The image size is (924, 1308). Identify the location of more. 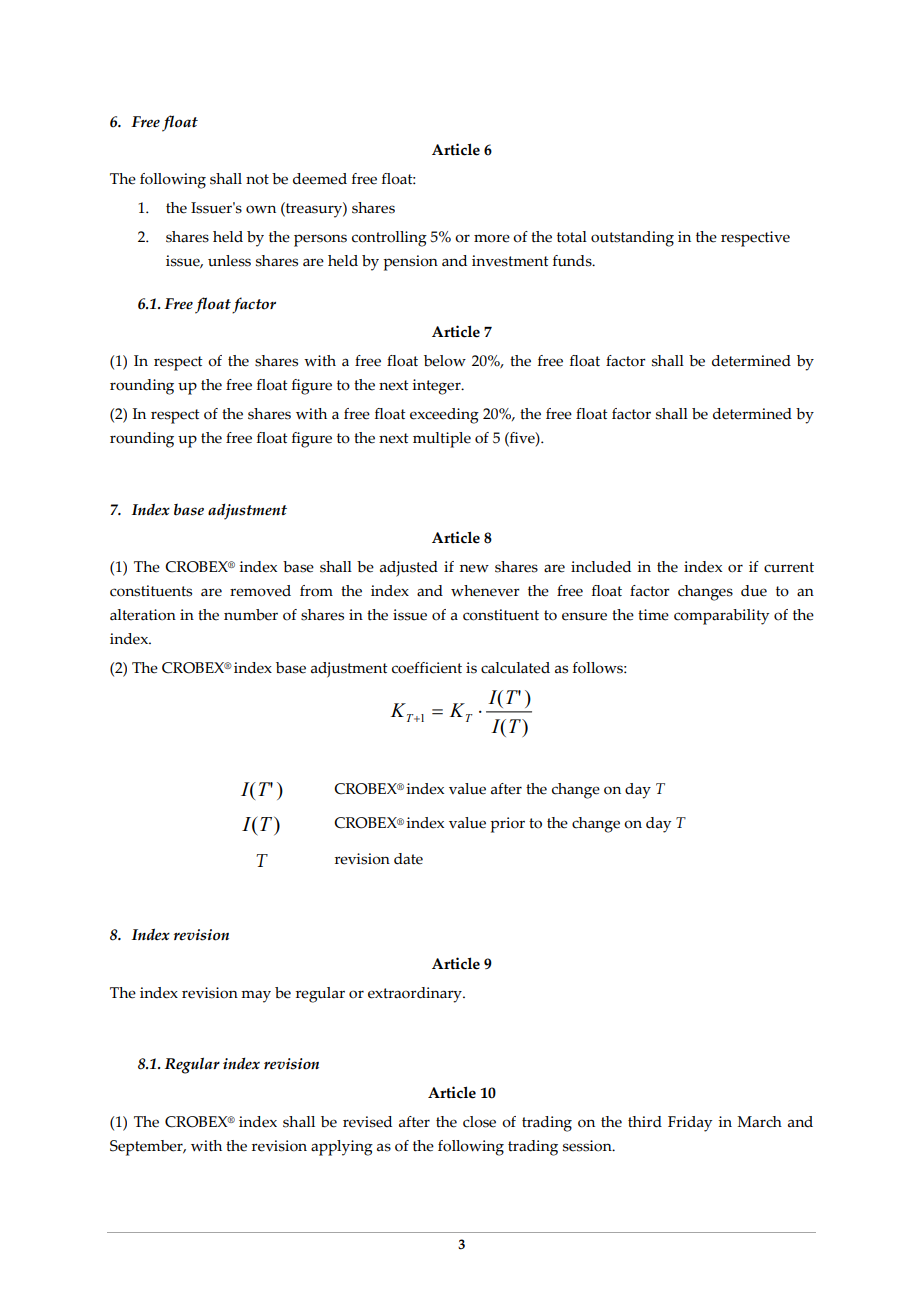
(492, 238).
